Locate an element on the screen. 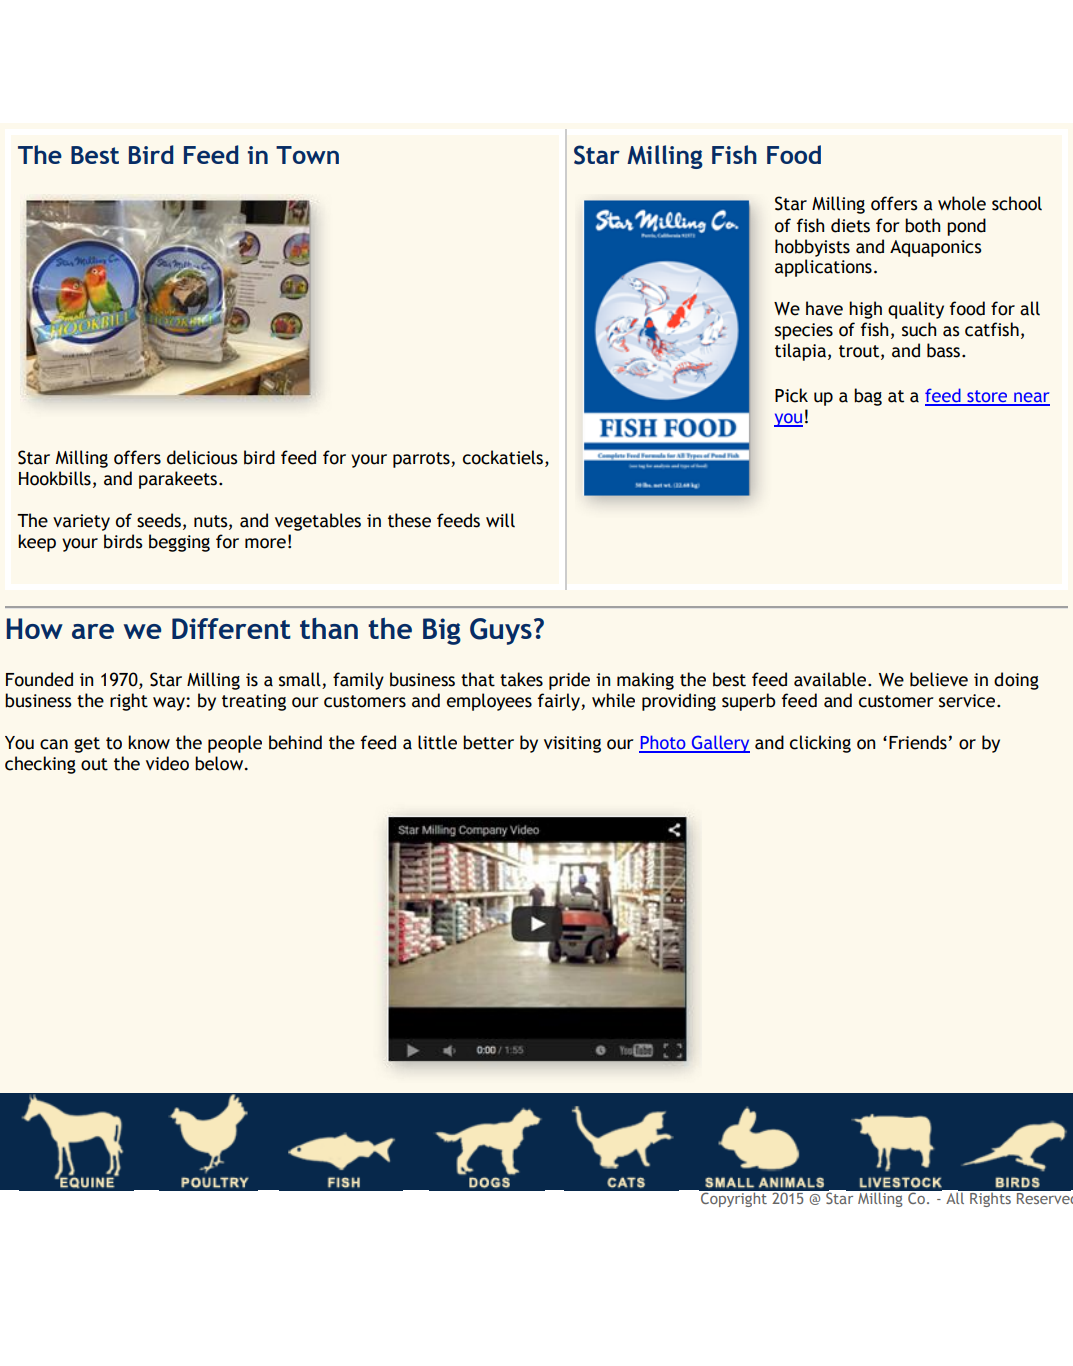 This screenshot has height=1366, width=1073. applications is located at coordinates (823, 268).
